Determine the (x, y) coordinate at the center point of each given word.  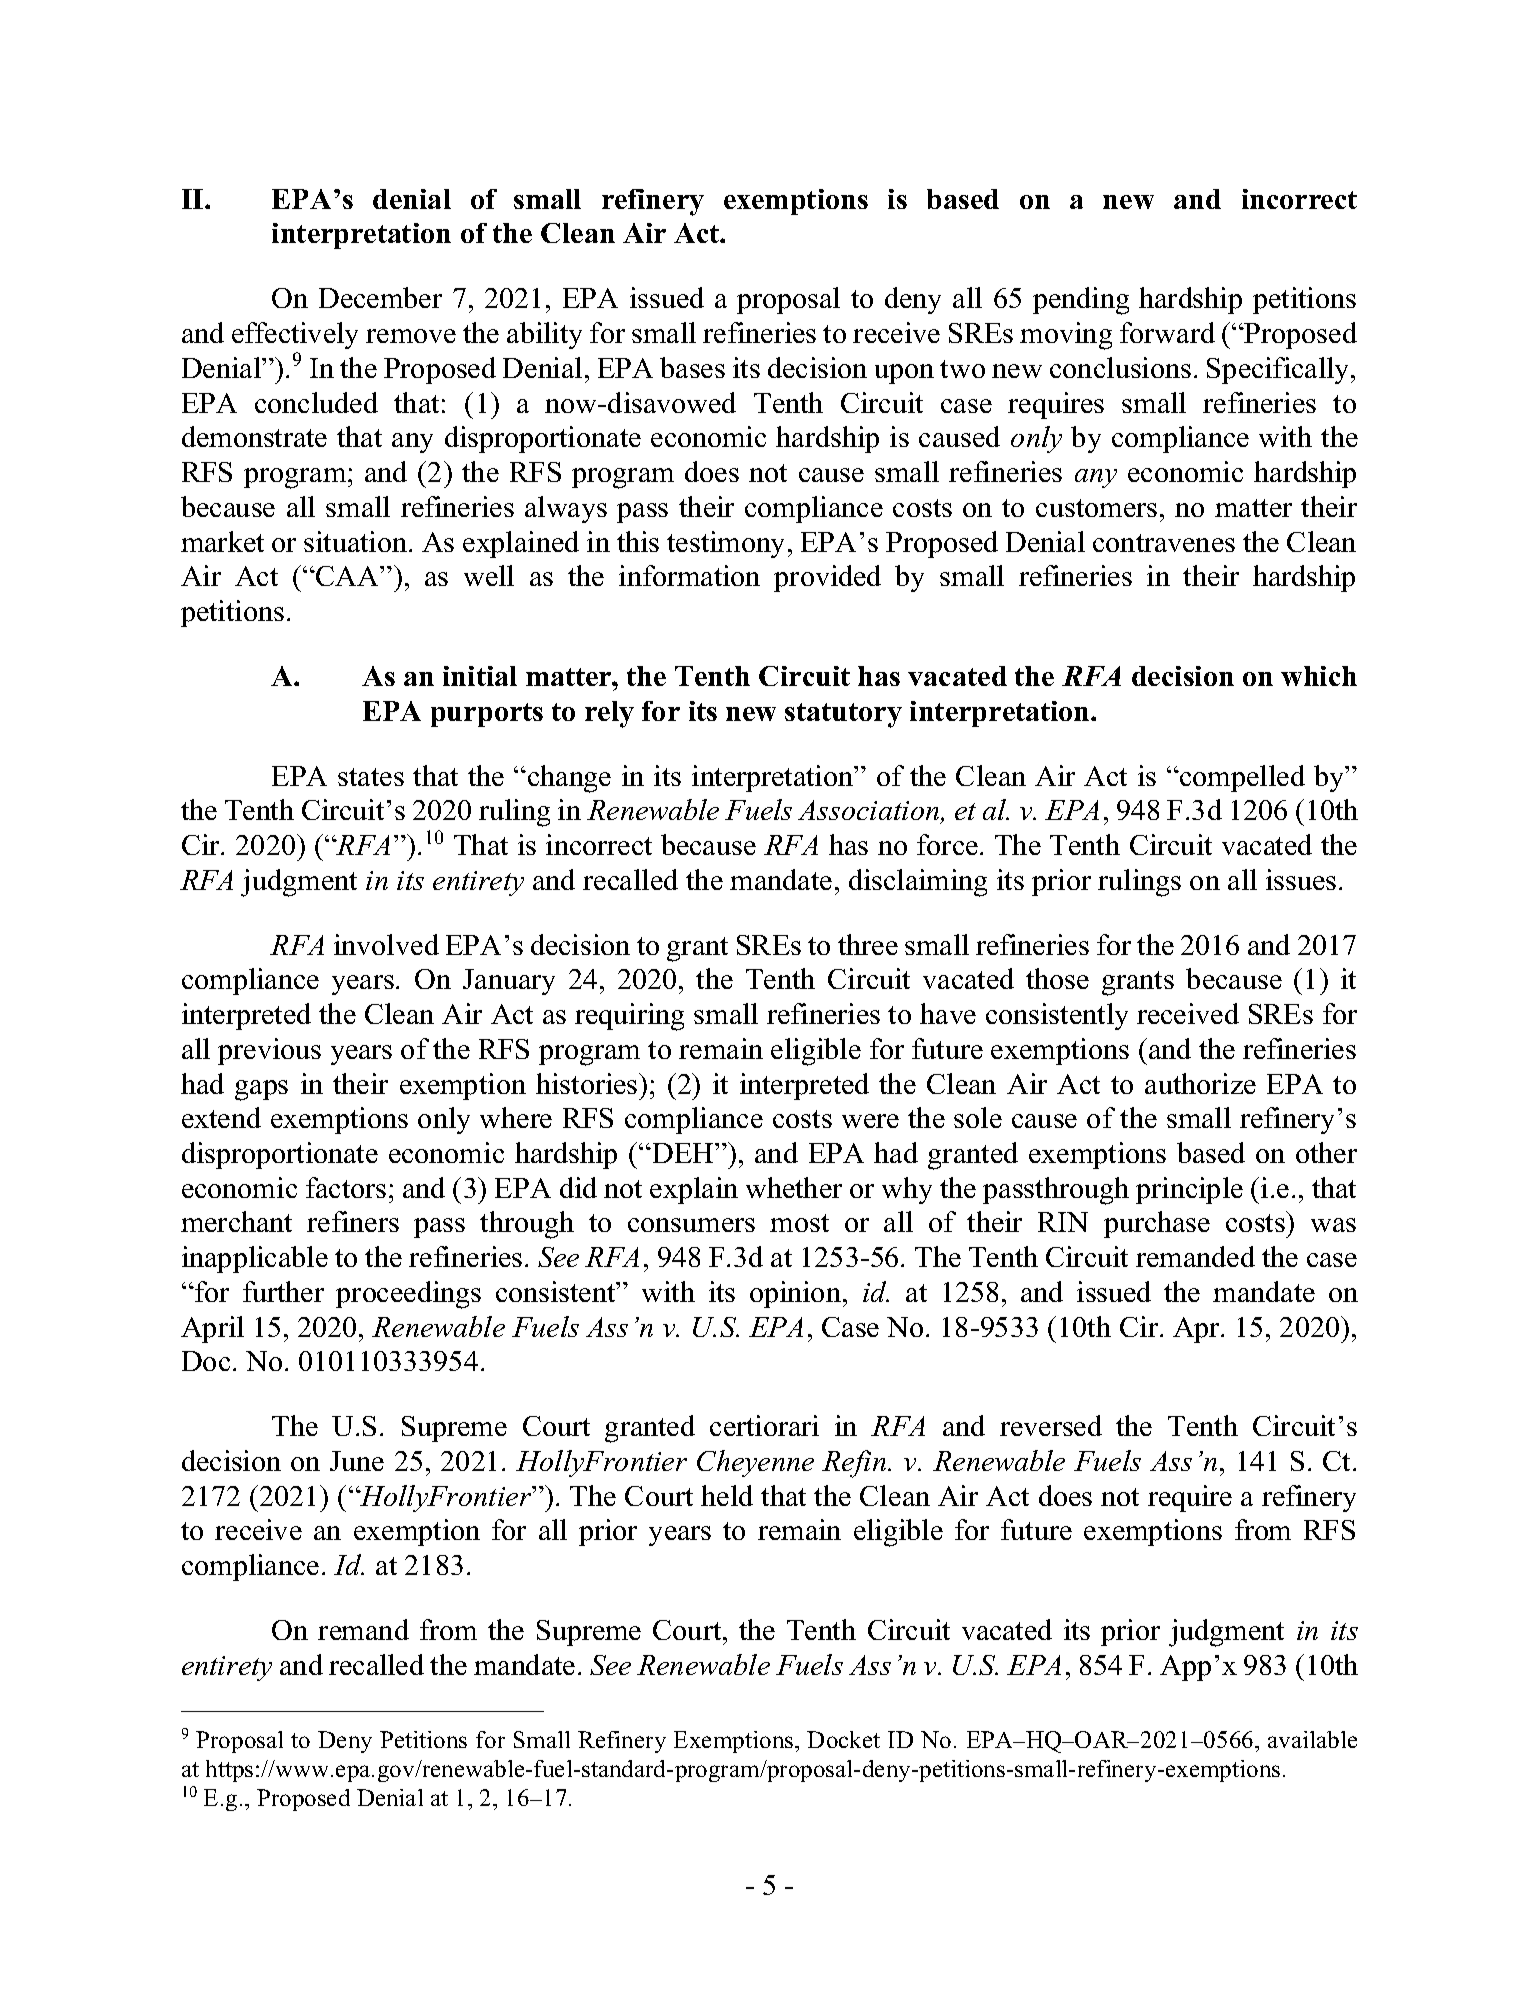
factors (346, 1187)
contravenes (1164, 543)
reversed (1051, 1425)
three (868, 944)
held (727, 1495)
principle (1189, 1190)
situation (357, 541)
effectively (295, 337)
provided (827, 578)
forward (1167, 332)
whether (794, 1187)
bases (692, 367)
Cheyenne (755, 1463)
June (357, 1461)
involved (386, 944)
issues (1301, 879)
